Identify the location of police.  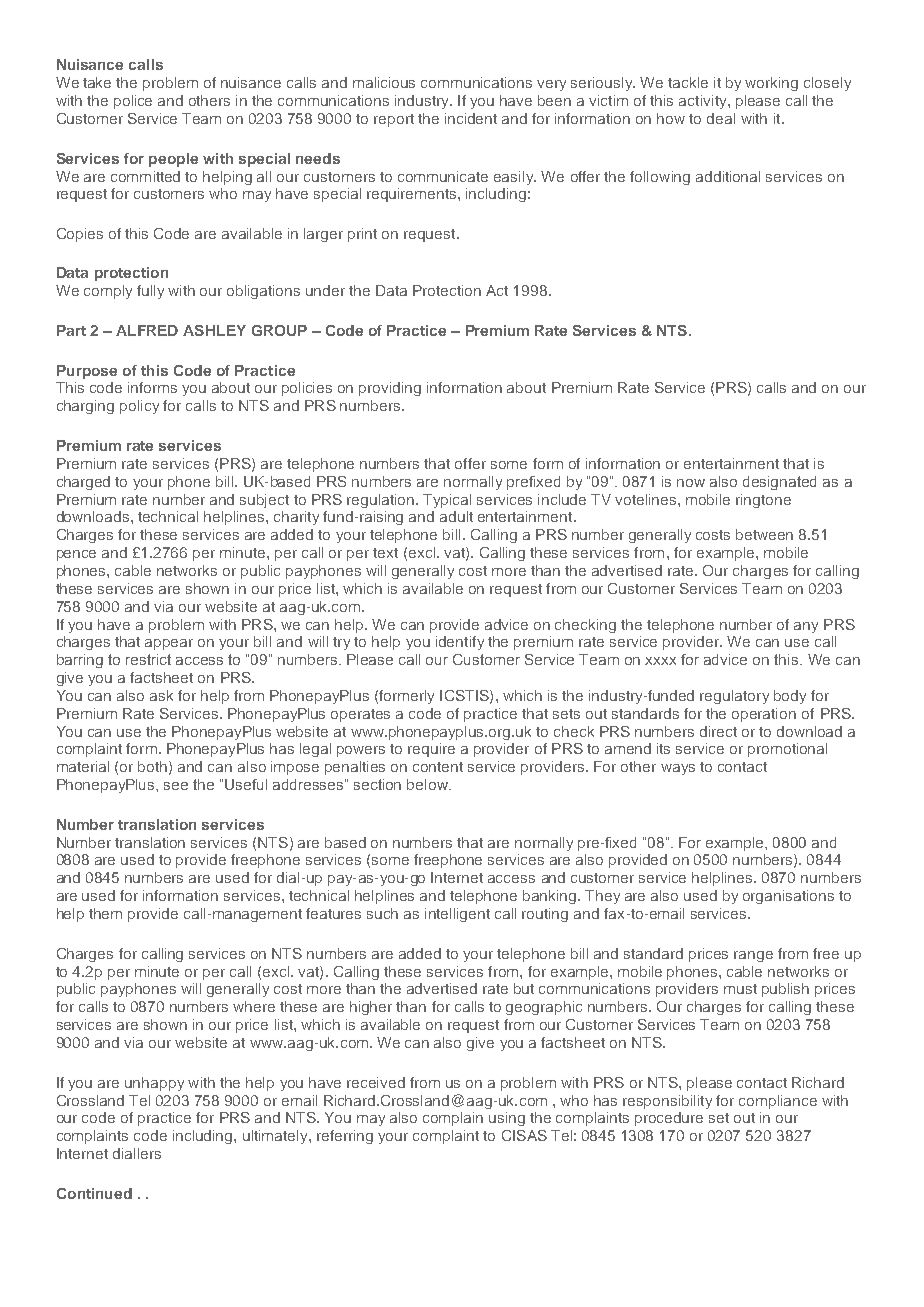
(133, 102).
